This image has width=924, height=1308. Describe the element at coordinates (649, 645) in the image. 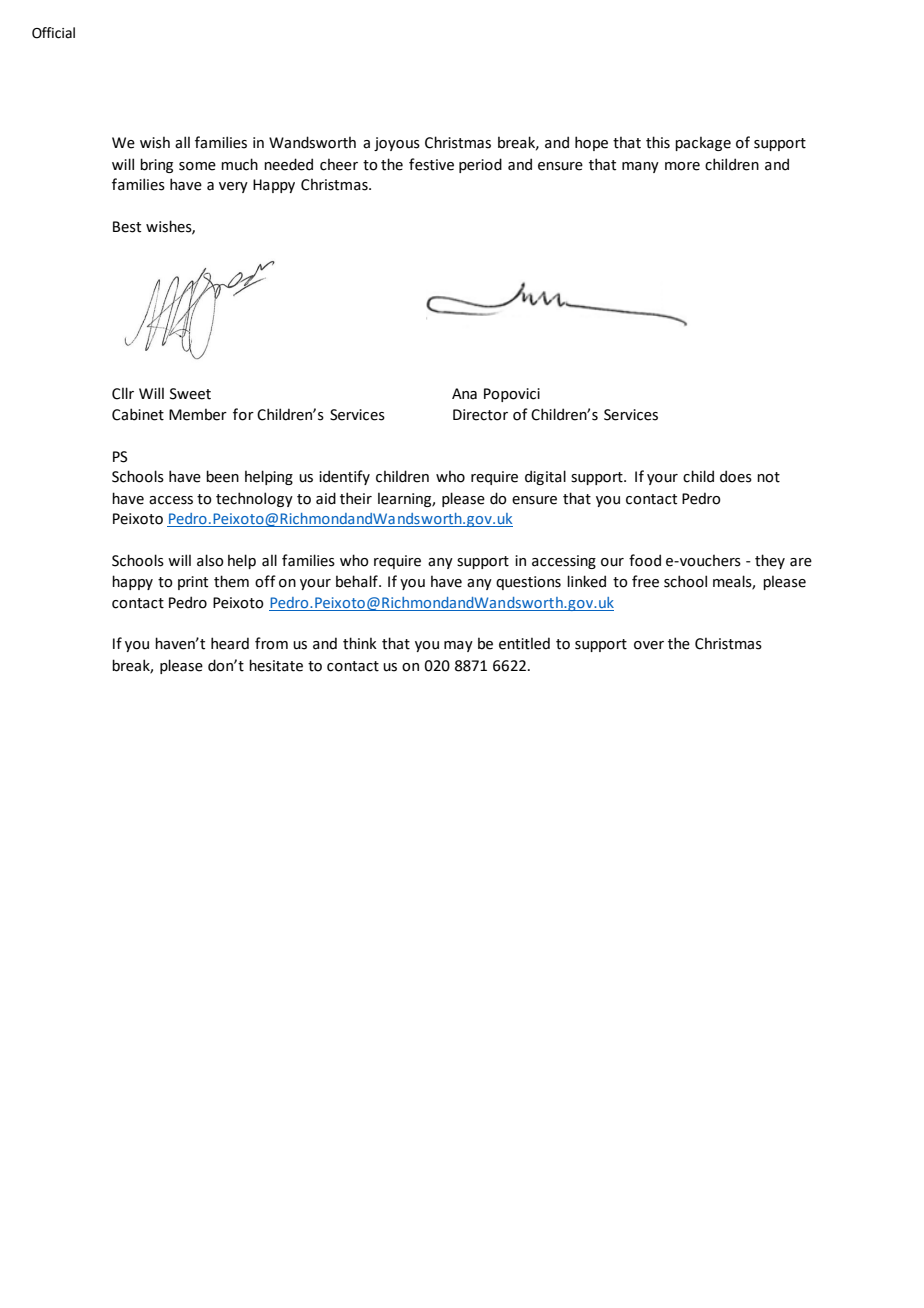

I see `over` at that location.
